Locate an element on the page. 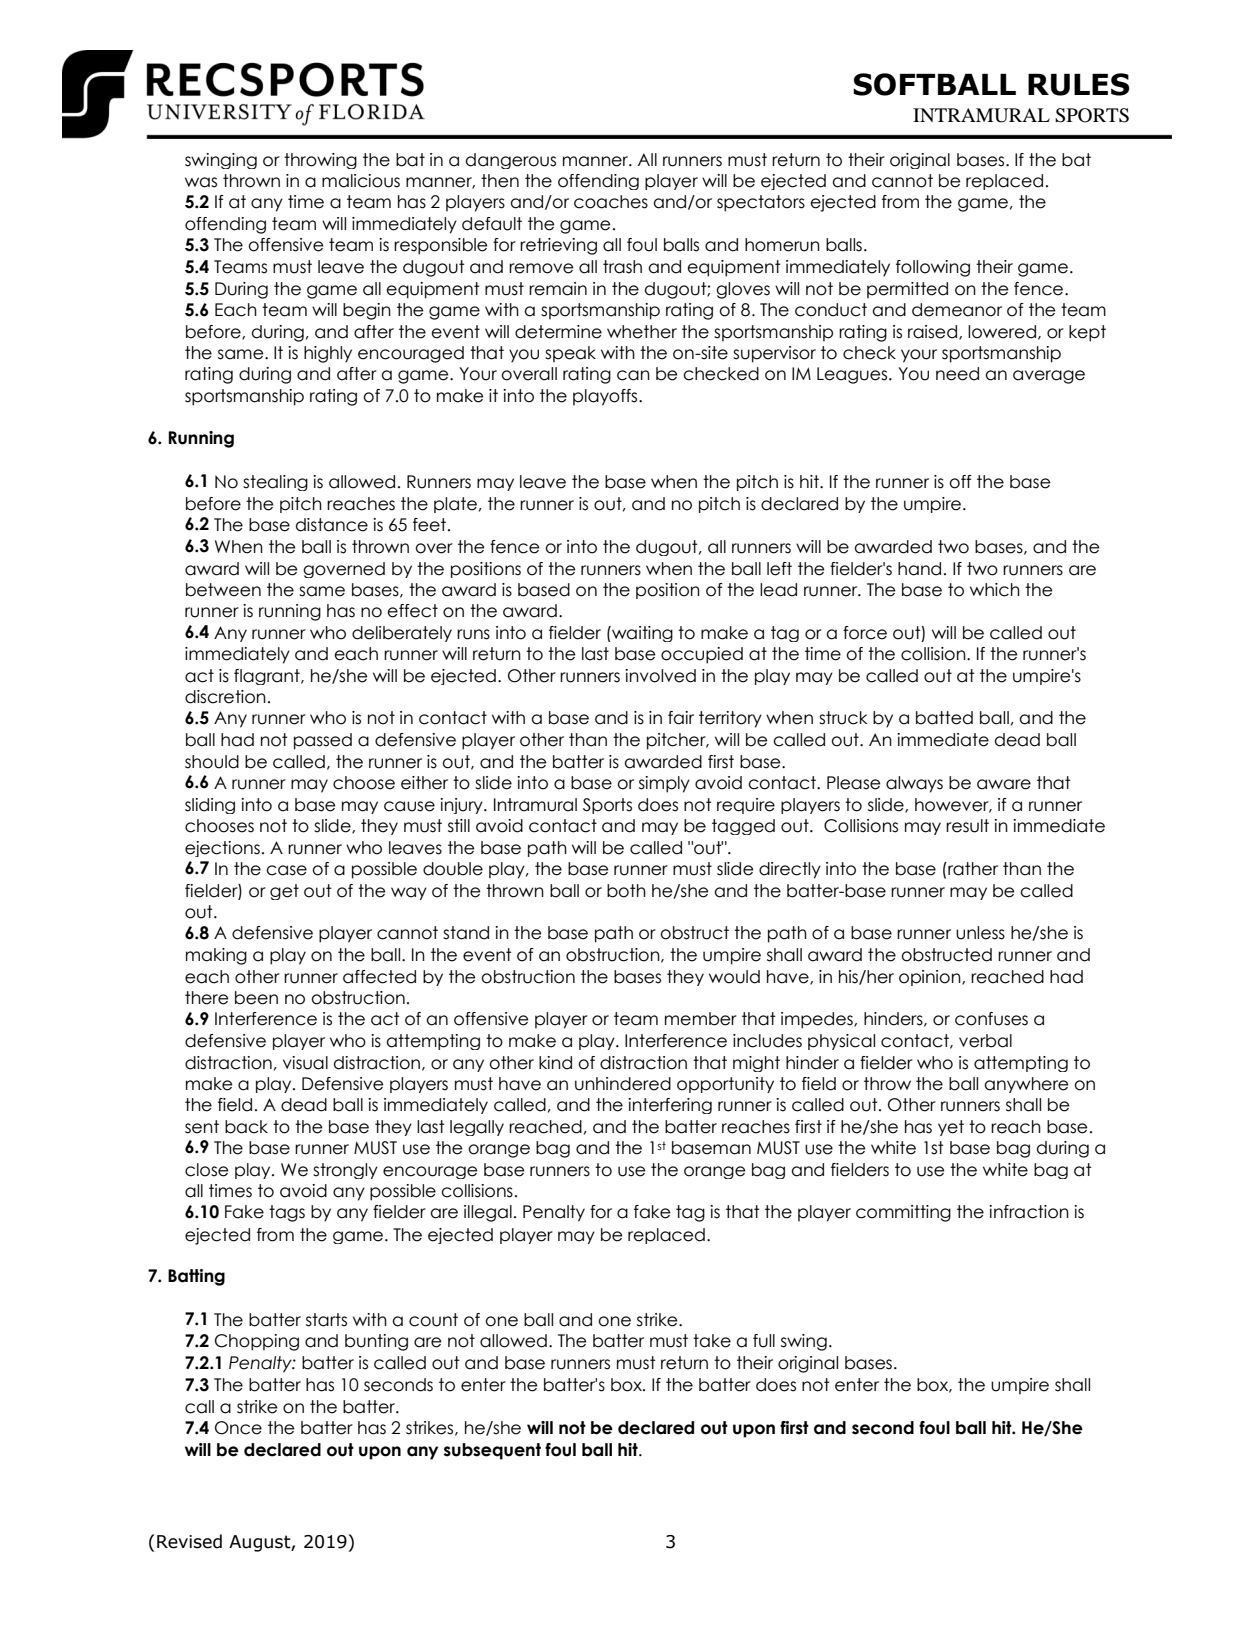 The height and width of the page is (1625, 1256). case is located at coordinates (286, 870).
